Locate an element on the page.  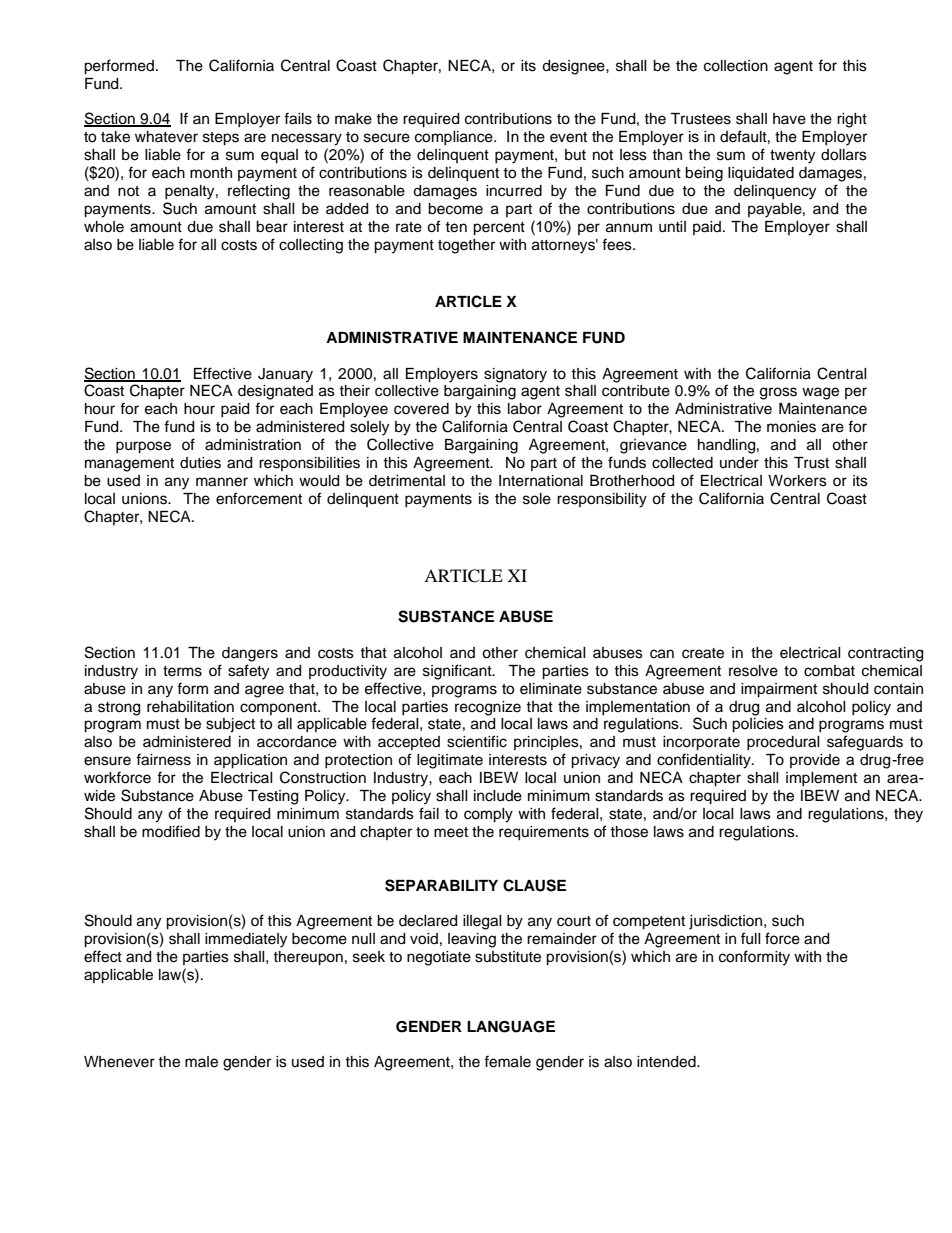
recognize is located at coordinates (488, 708).
